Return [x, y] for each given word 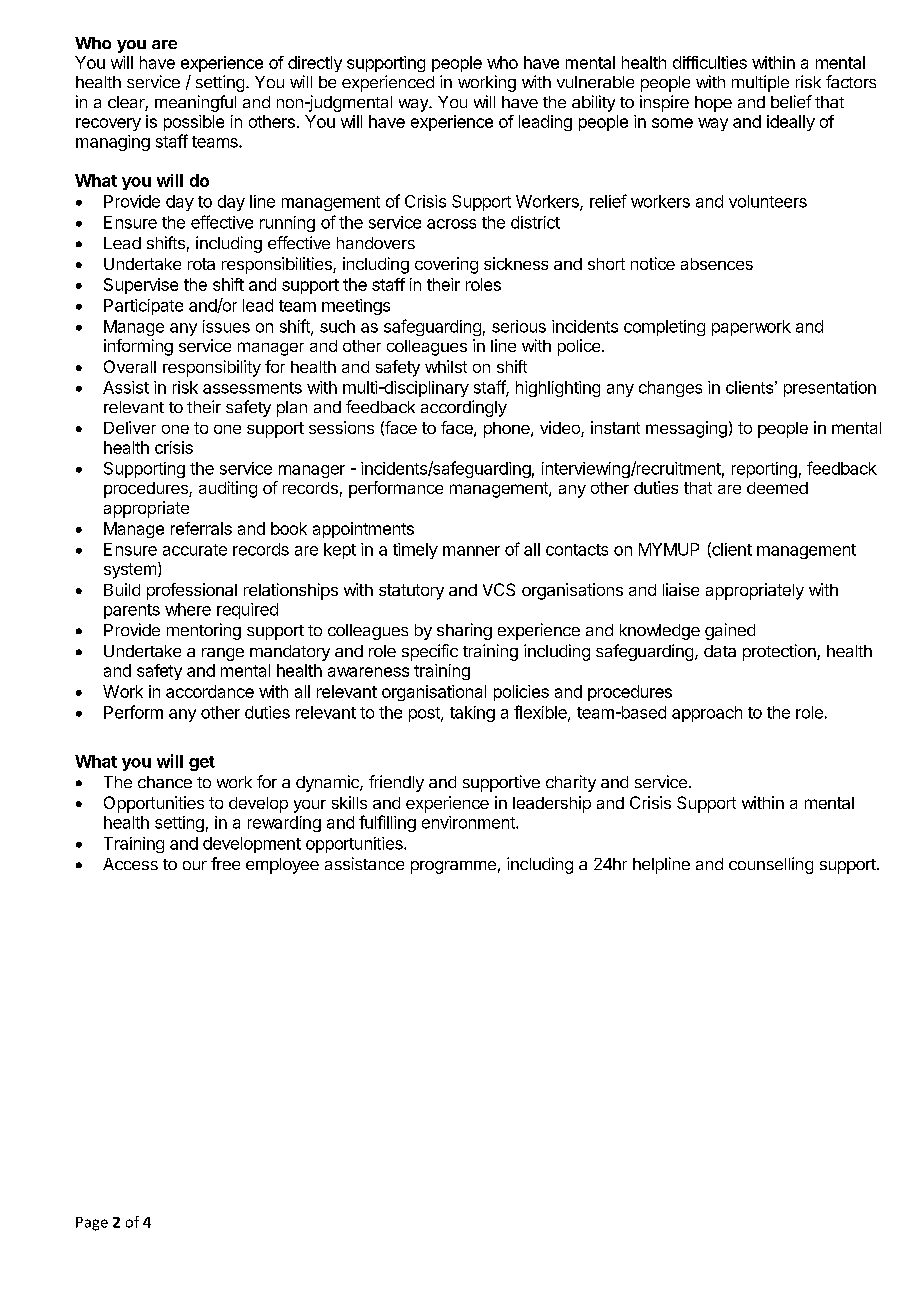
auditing [228, 489]
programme [453, 867]
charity [571, 783]
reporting [764, 470]
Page [92, 1224]
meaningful [195, 103]
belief [791, 101]
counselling [771, 865]
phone [508, 430]
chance [165, 782]
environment [469, 822]
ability [593, 103]
